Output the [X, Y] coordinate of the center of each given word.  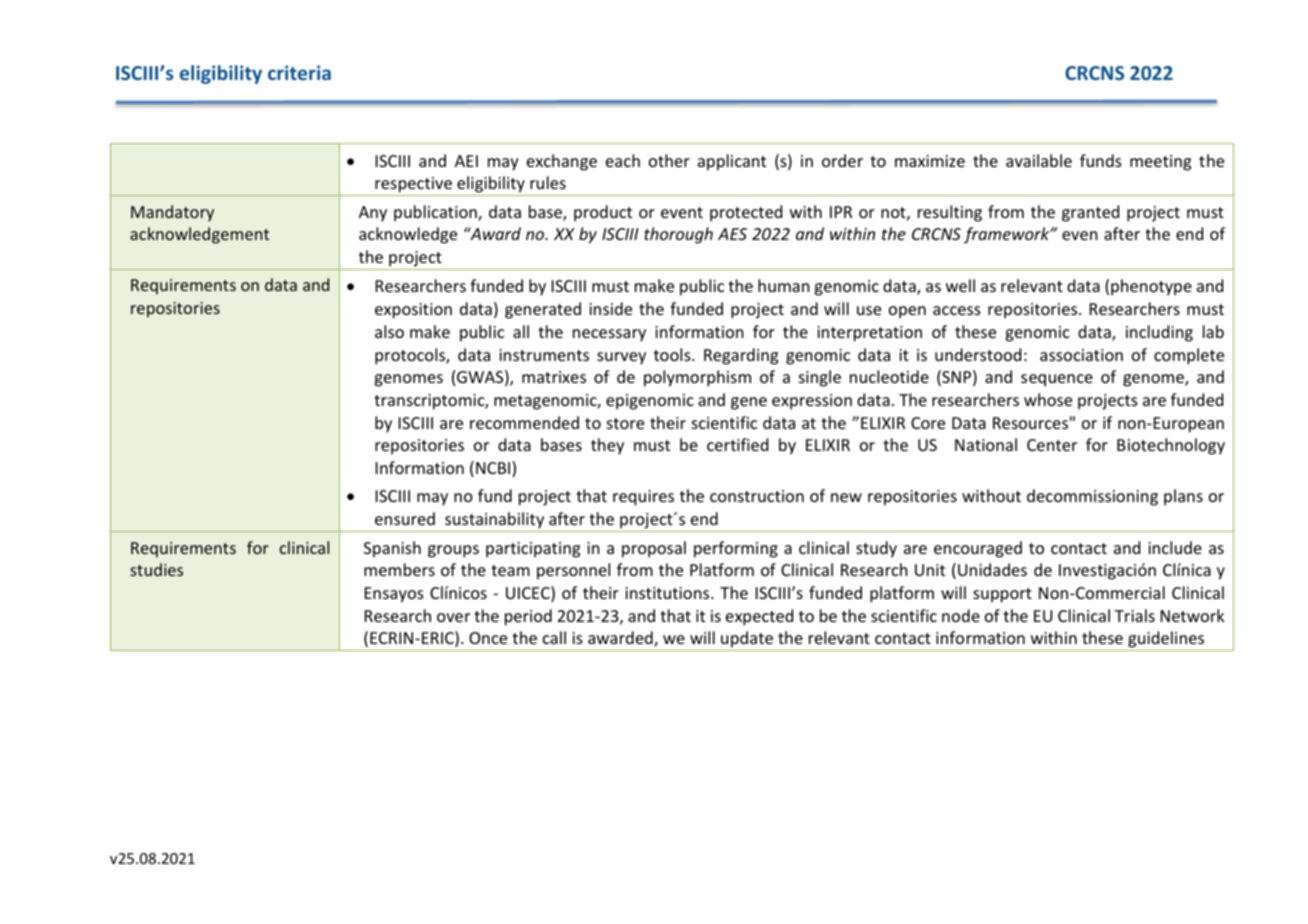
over [453, 617]
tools [673, 354]
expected [759, 617]
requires [643, 498]
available [1039, 160]
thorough [678, 235]
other [669, 160]
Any [373, 214]
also [389, 331]
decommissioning [1092, 497]
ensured [405, 518]
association [1081, 355]
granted [1090, 213]
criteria [299, 72]
